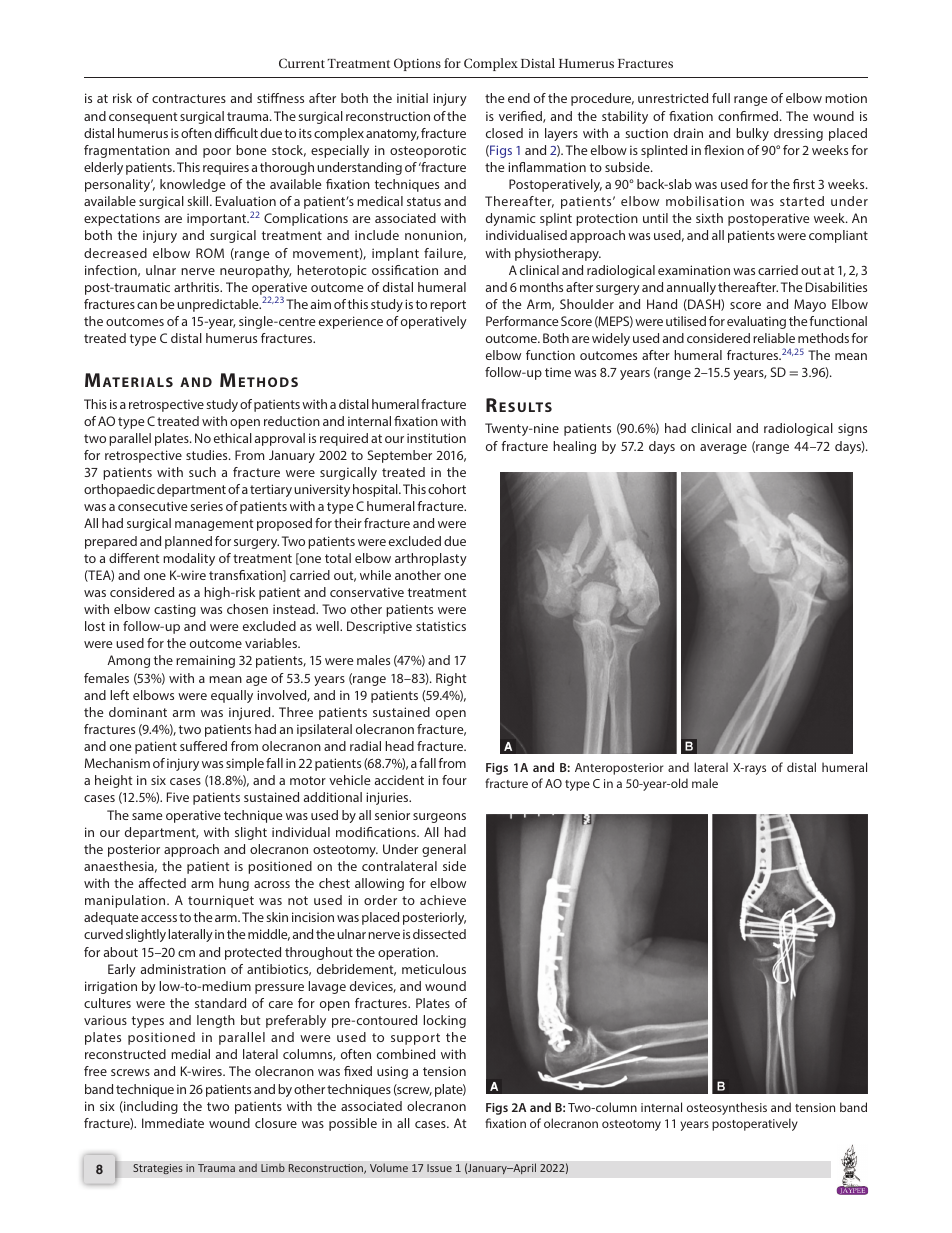  What do you see at coordinates (748, 116) in the screenshot?
I see `confirmed` at bounding box center [748, 116].
